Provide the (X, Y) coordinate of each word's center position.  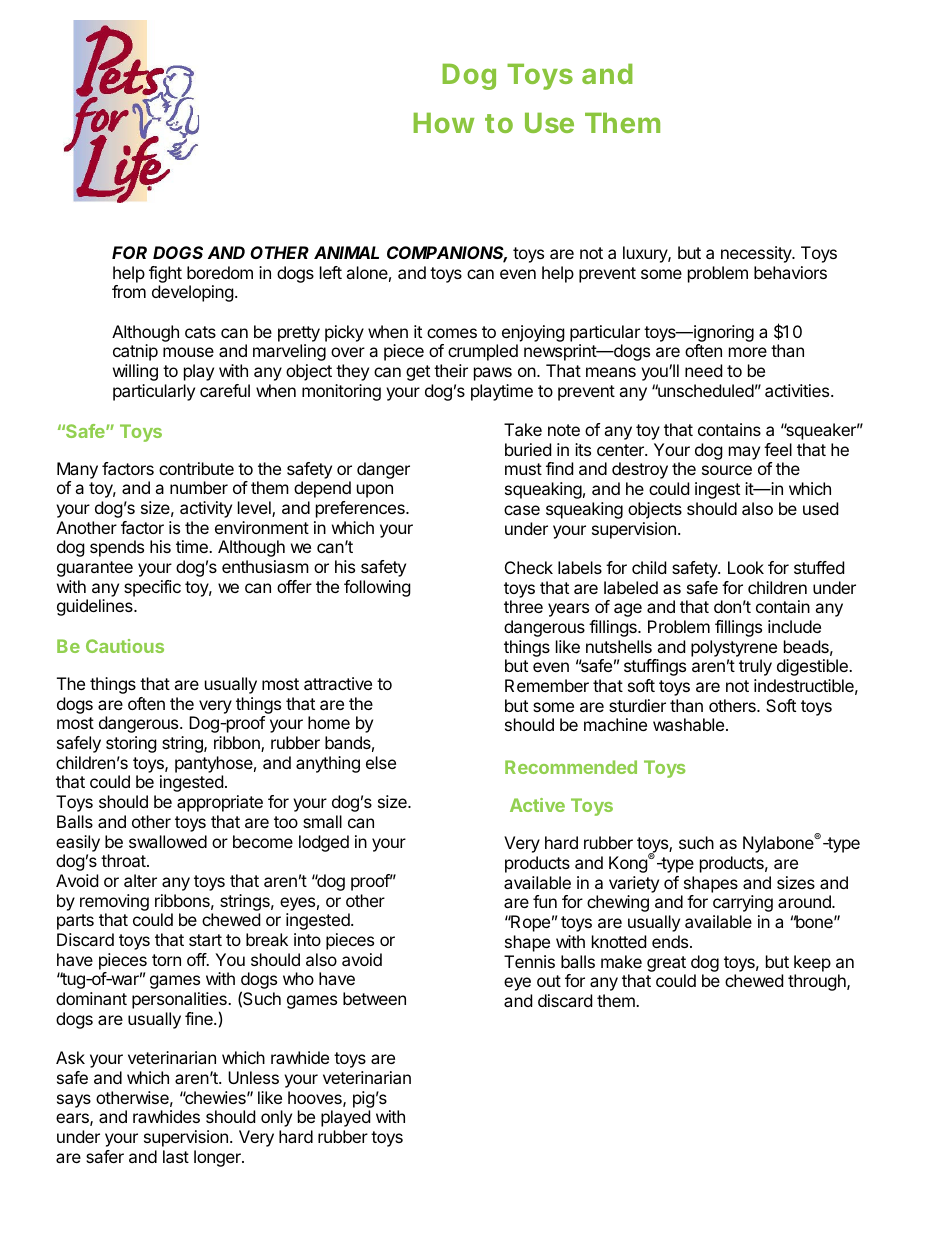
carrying (743, 903)
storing (131, 744)
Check (529, 567)
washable (688, 724)
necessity (757, 254)
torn (166, 960)
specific (152, 588)
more (748, 352)
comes (452, 333)
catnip (135, 352)
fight (165, 274)
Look (746, 567)
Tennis (529, 961)
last (176, 1156)
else (381, 762)
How (443, 123)
